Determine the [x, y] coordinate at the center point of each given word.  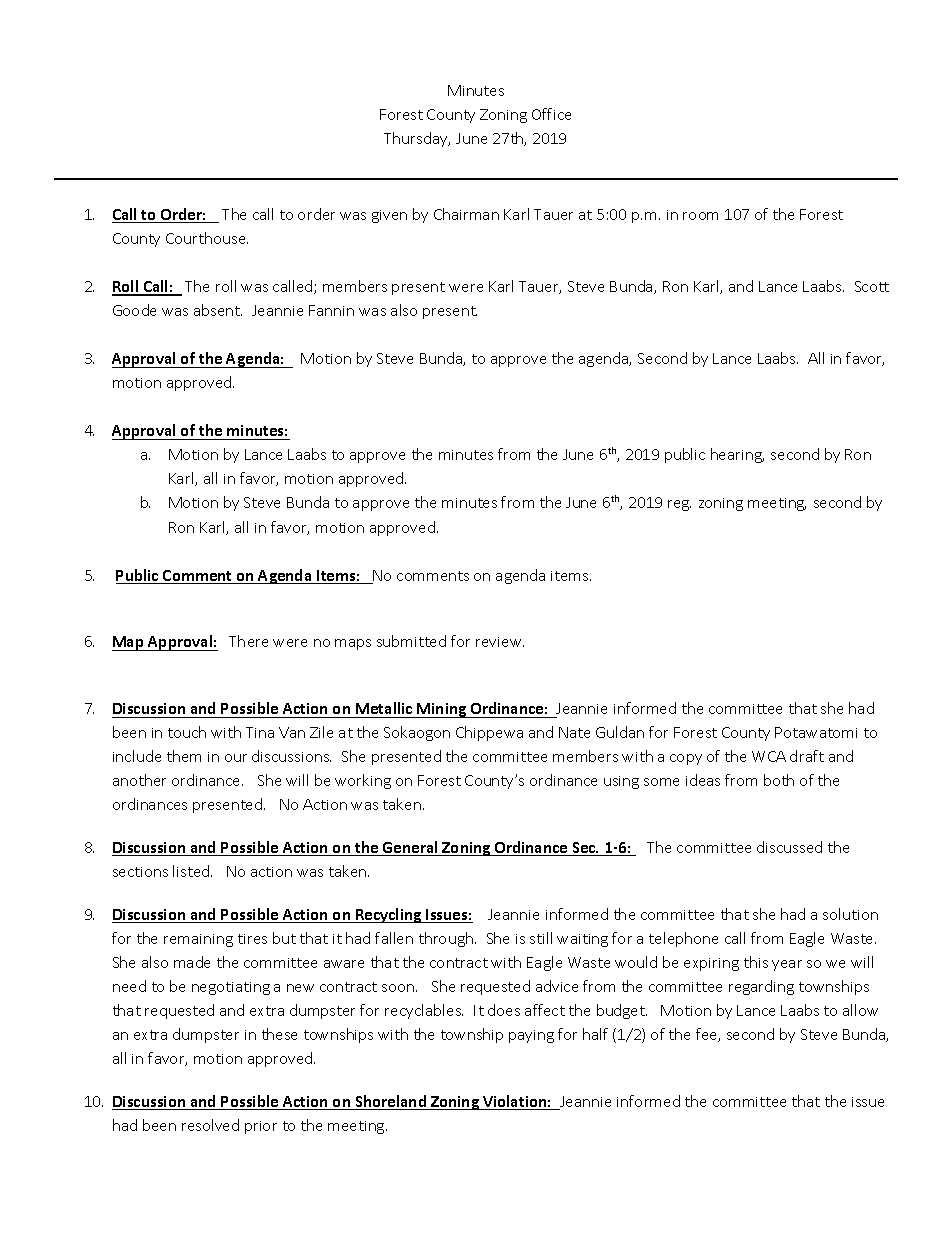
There [248, 641]
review [500, 642]
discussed [789, 847]
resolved [210, 1125]
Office [551, 114]
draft [807, 756]
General [410, 848]
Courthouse [207, 238]
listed [192, 871]
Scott [872, 286]
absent [218, 310]
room [700, 216]
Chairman [466, 214]
